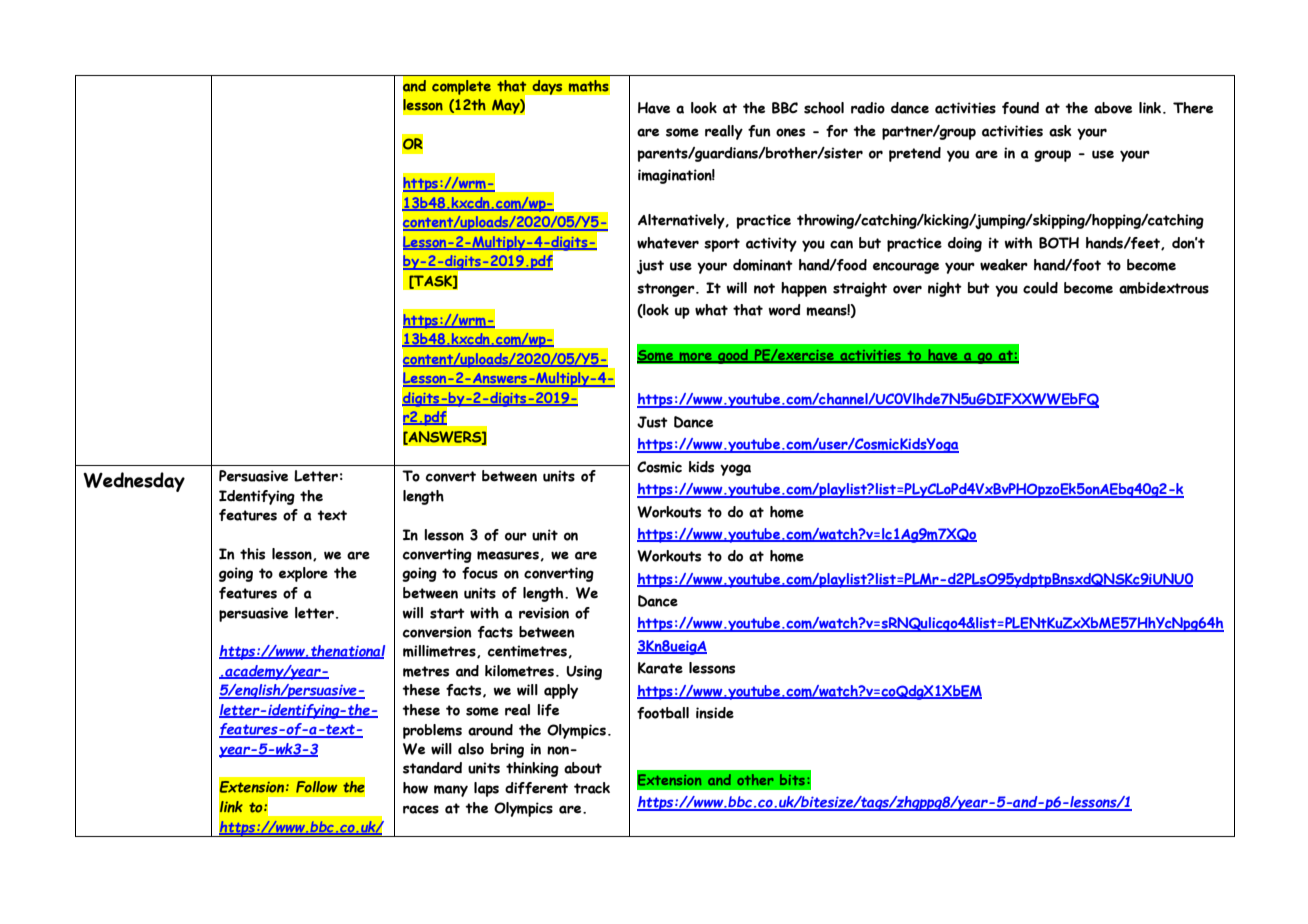 Image resolution: width=1308 pixels, height=924 pixels. What do you see at coordinates (316, 787) in the screenshot?
I see `Follow` at bounding box center [316, 787].
